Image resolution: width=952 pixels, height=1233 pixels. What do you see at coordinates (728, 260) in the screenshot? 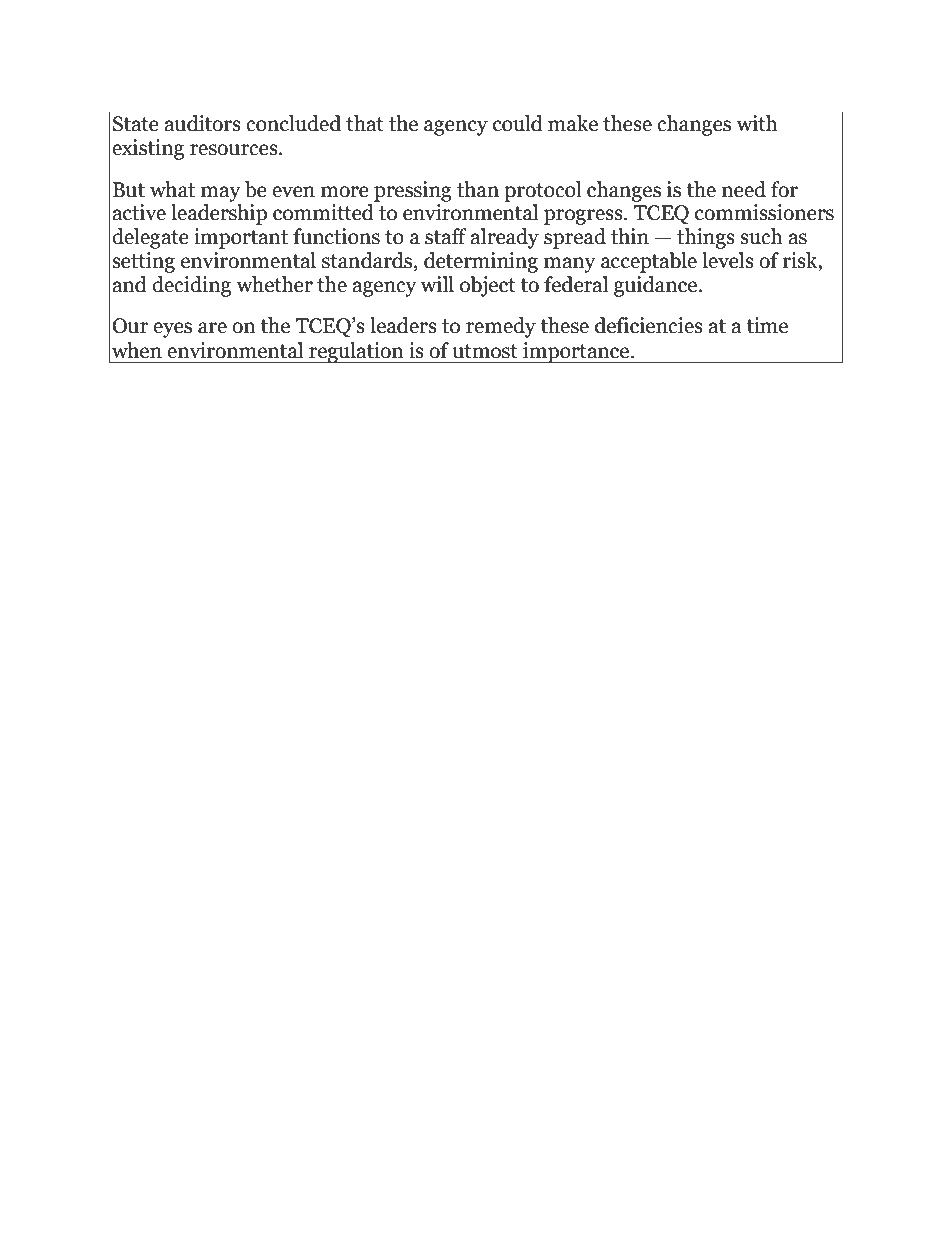
I see `levels` at bounding box center [728, 260].
